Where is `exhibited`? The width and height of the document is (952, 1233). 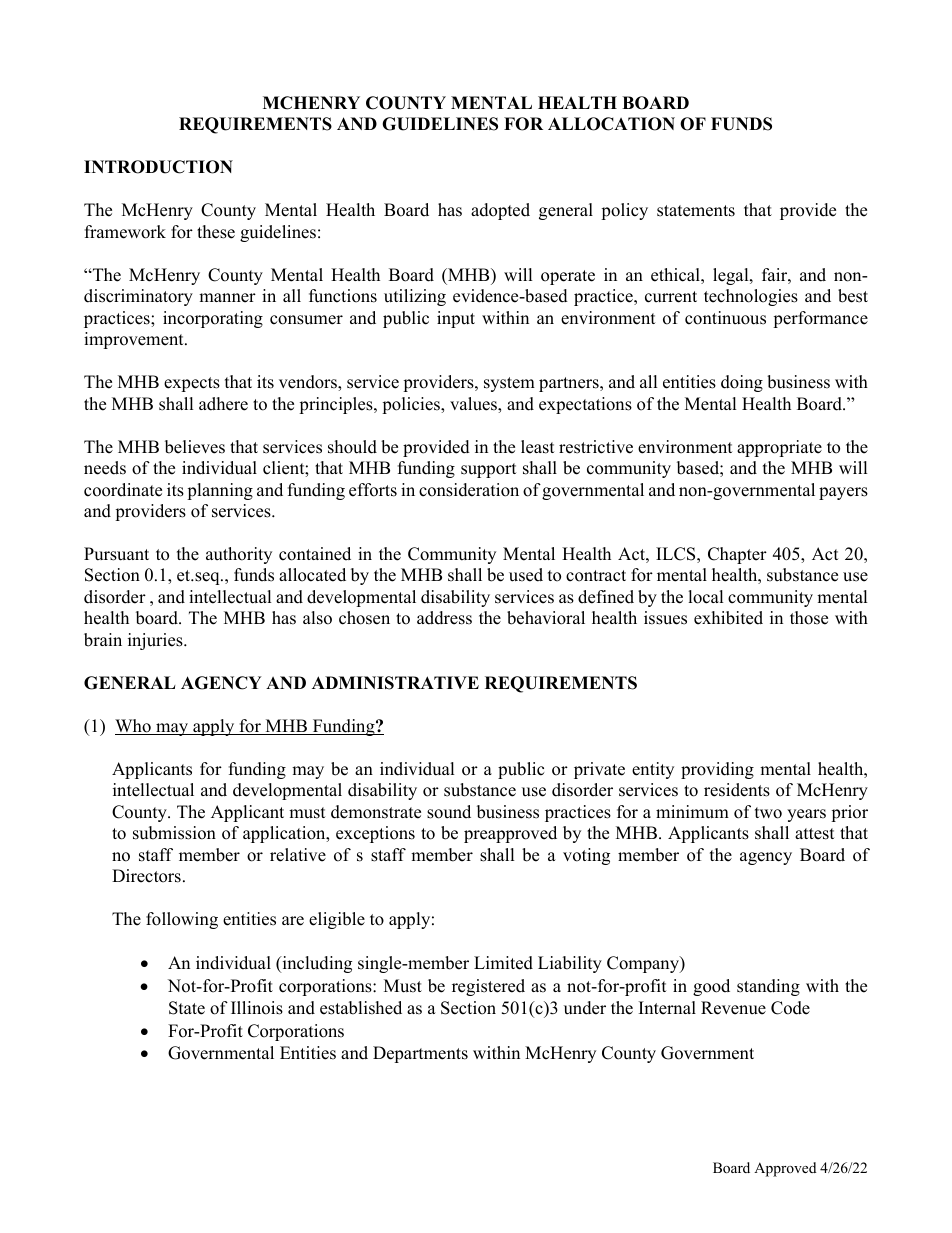 exhibited is located at coordinates (728, 618).
